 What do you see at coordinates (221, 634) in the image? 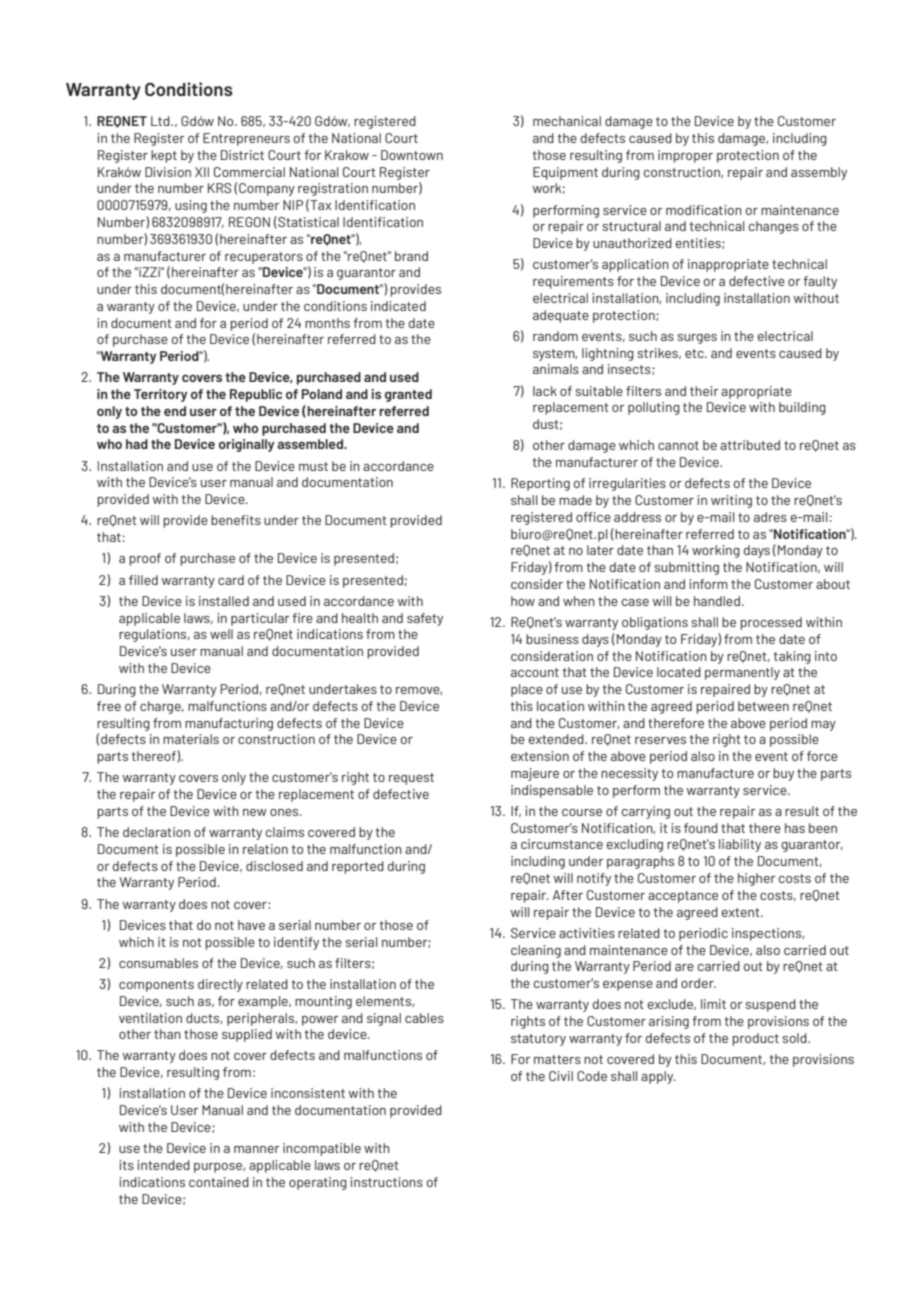
I see `well` at bounding box center [221, 634].
